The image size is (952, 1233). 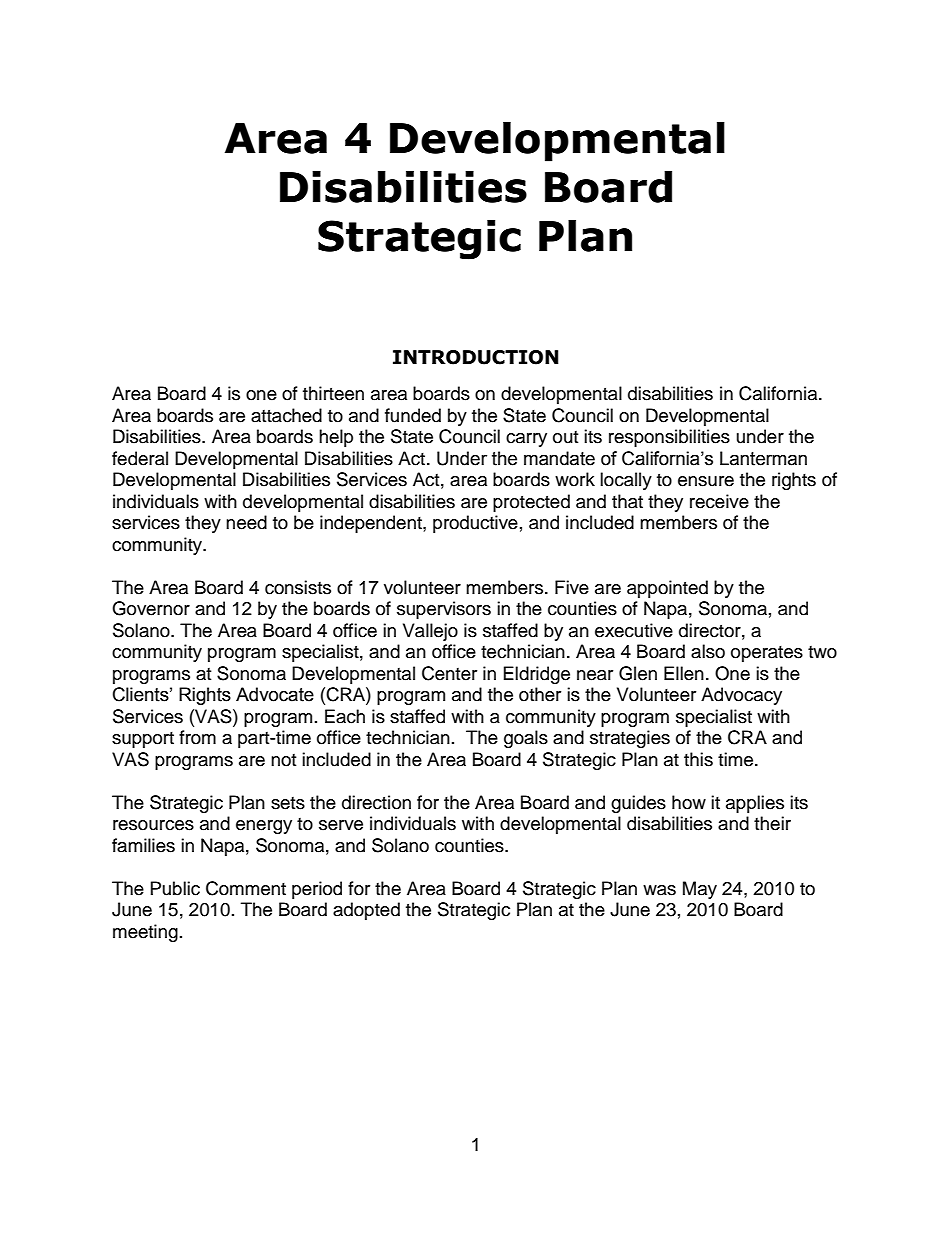 I want to click on INTRODUCTION, so click(x=476, y=357).
